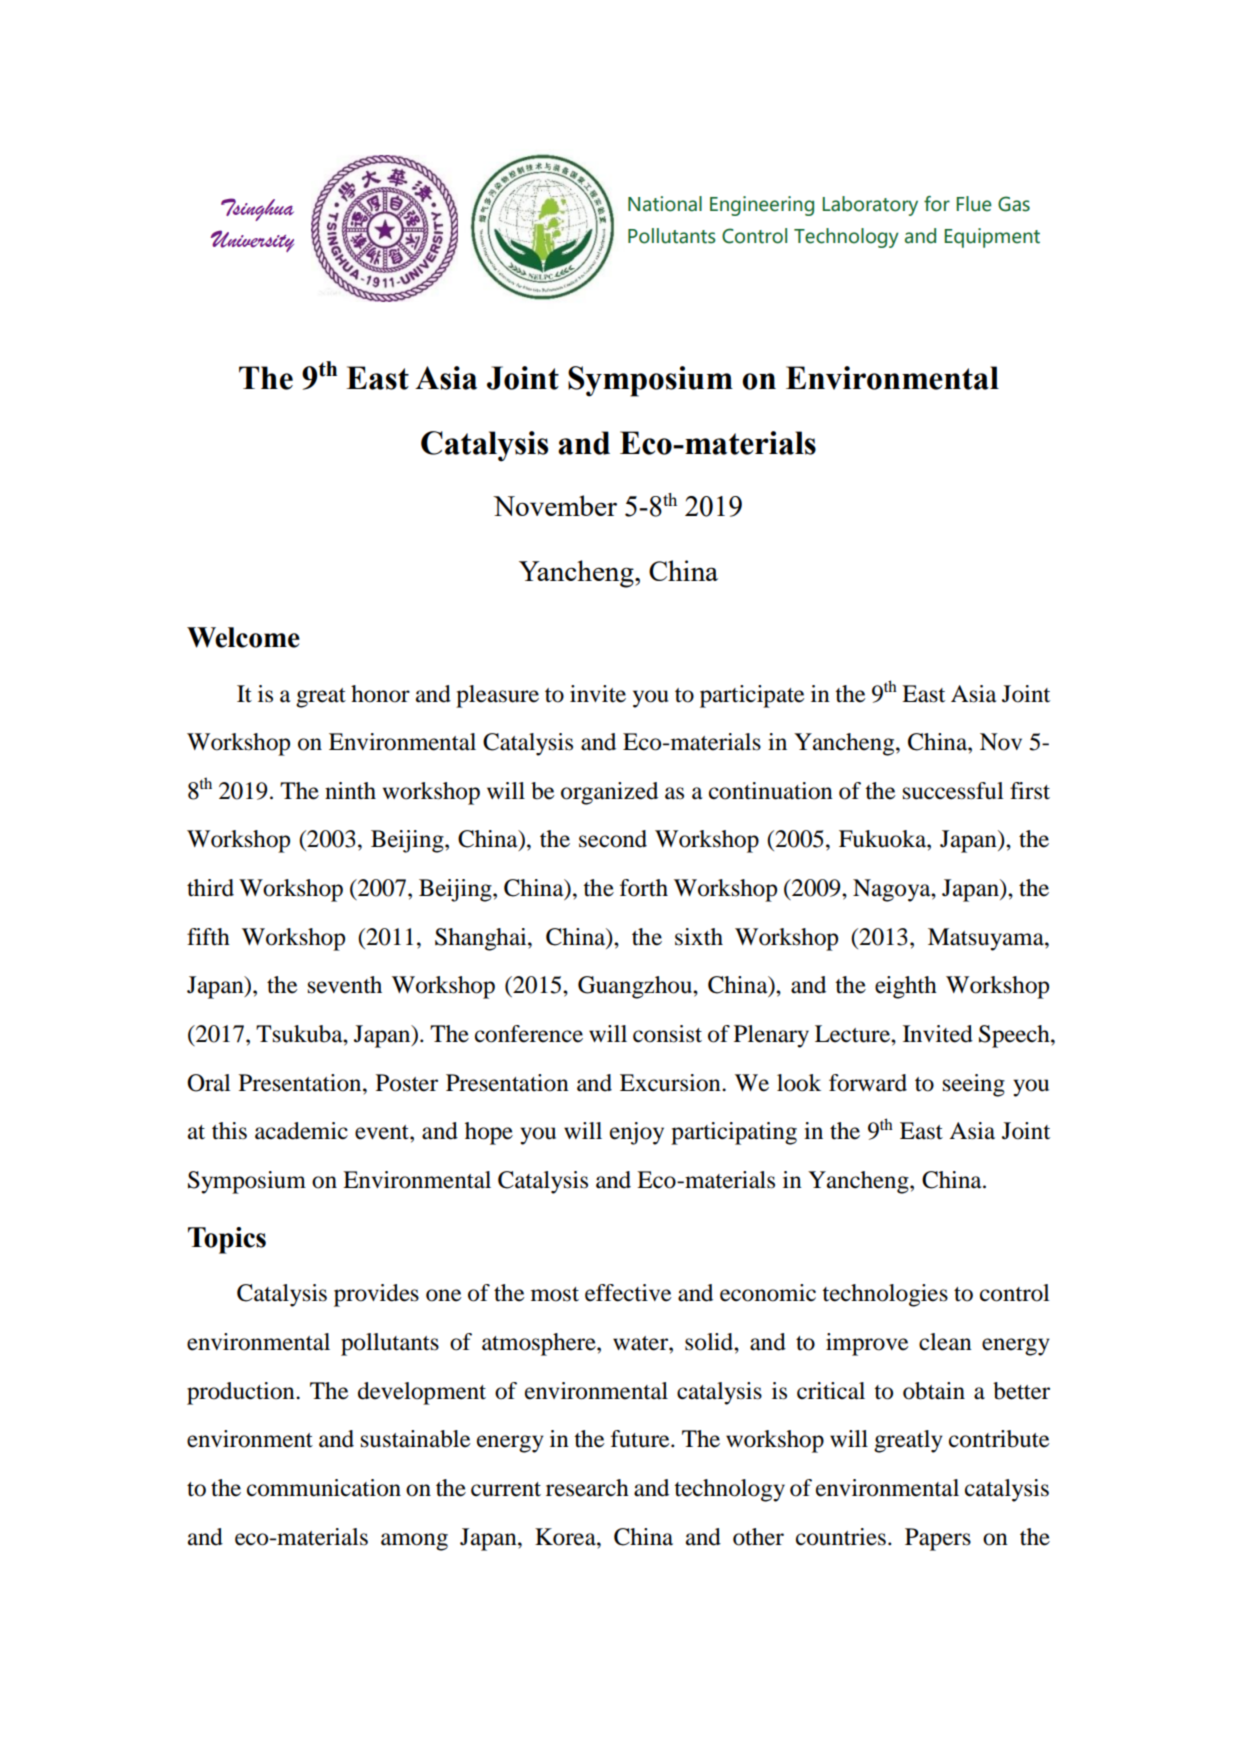 The width and height of the image is (1237, 1750). Describe the element at coordinates (953, 791) in the image. I see `successful` at that location.
